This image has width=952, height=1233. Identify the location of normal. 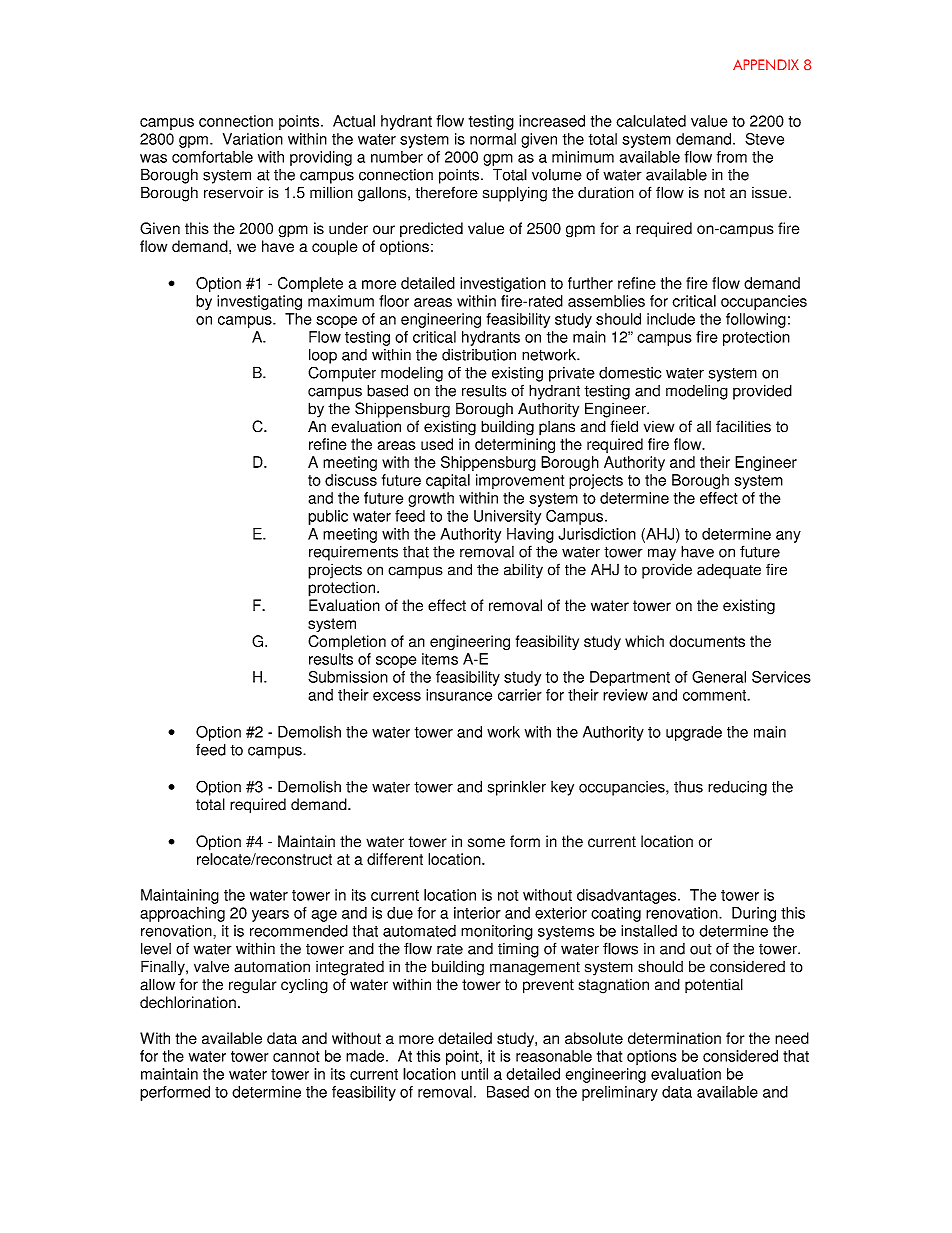
(493, 139).
